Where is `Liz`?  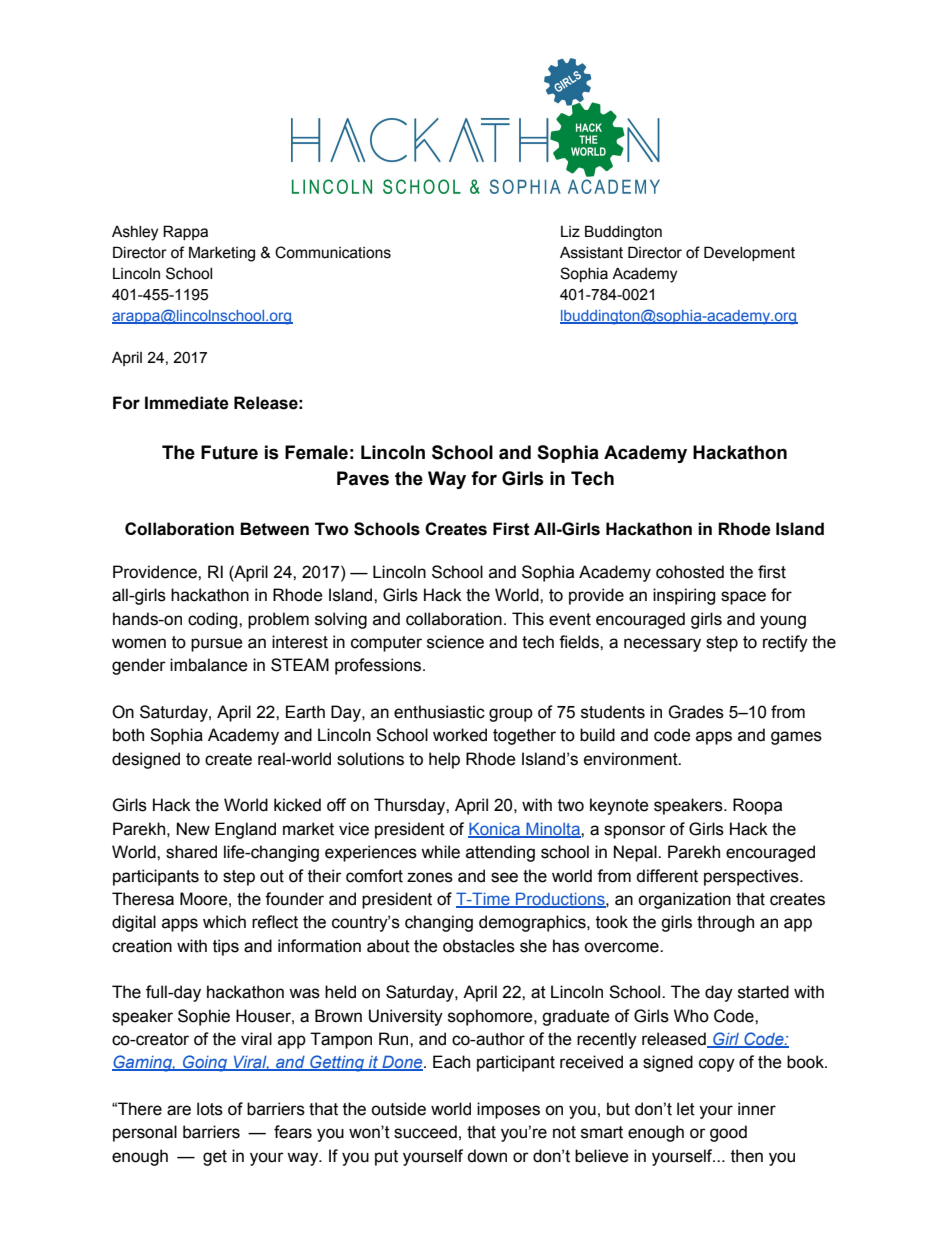 Liz is located at coordinates (570, 231).
